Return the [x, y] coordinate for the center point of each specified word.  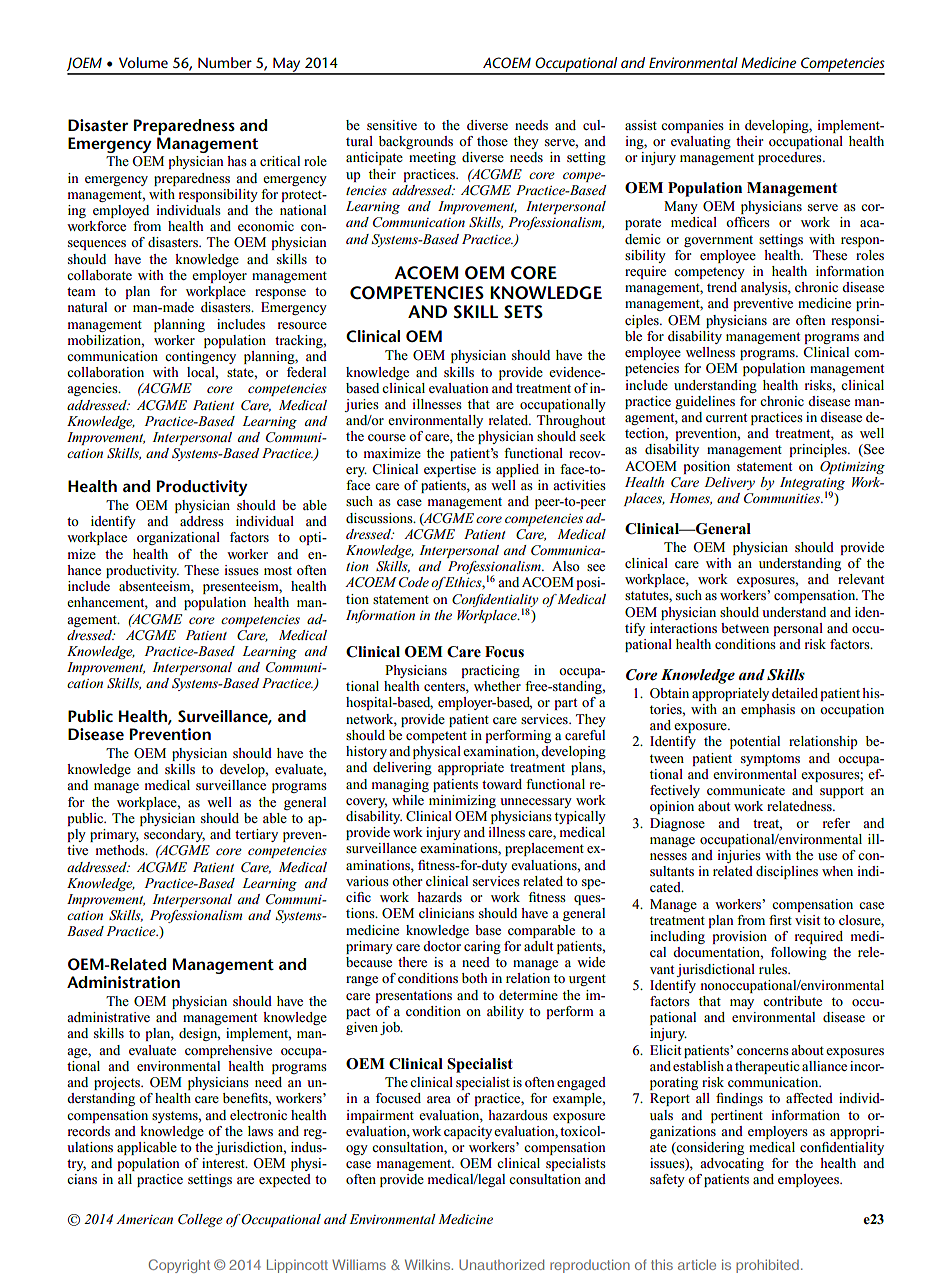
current [726, 417]
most [278, 571]
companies [692, 126]
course [387, 437]
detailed [795, 693]
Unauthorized [501, 1264]
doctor [442, 946]
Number [225, 62]
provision [739, 937]
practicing [490, 671]
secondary [174, 835]
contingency [200, 357]
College [200, 1220]
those [492, 141]
